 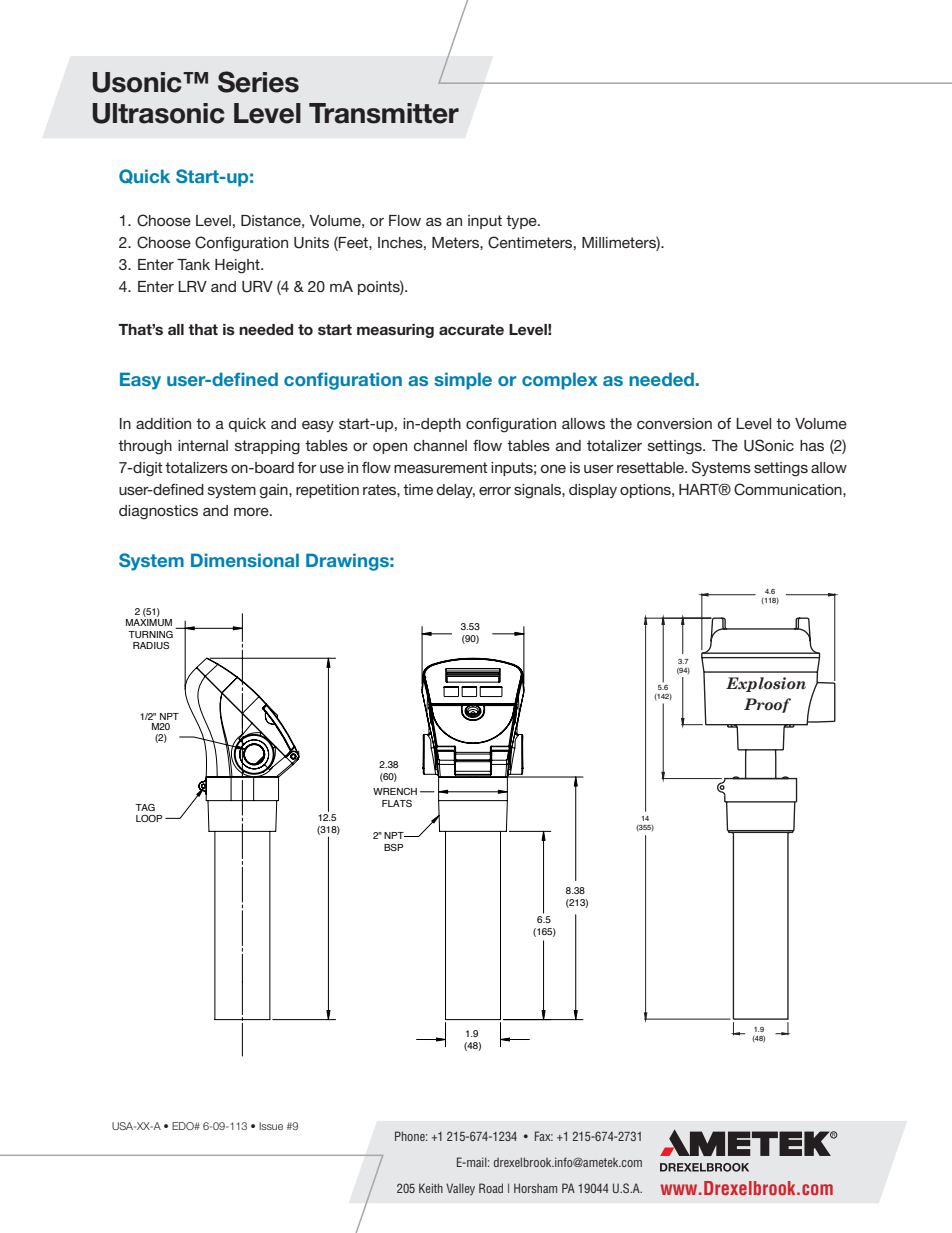 What do you see at coordinates (271, 1126) in the document?
I see `Issue` at bounding box center [271, 1126].
